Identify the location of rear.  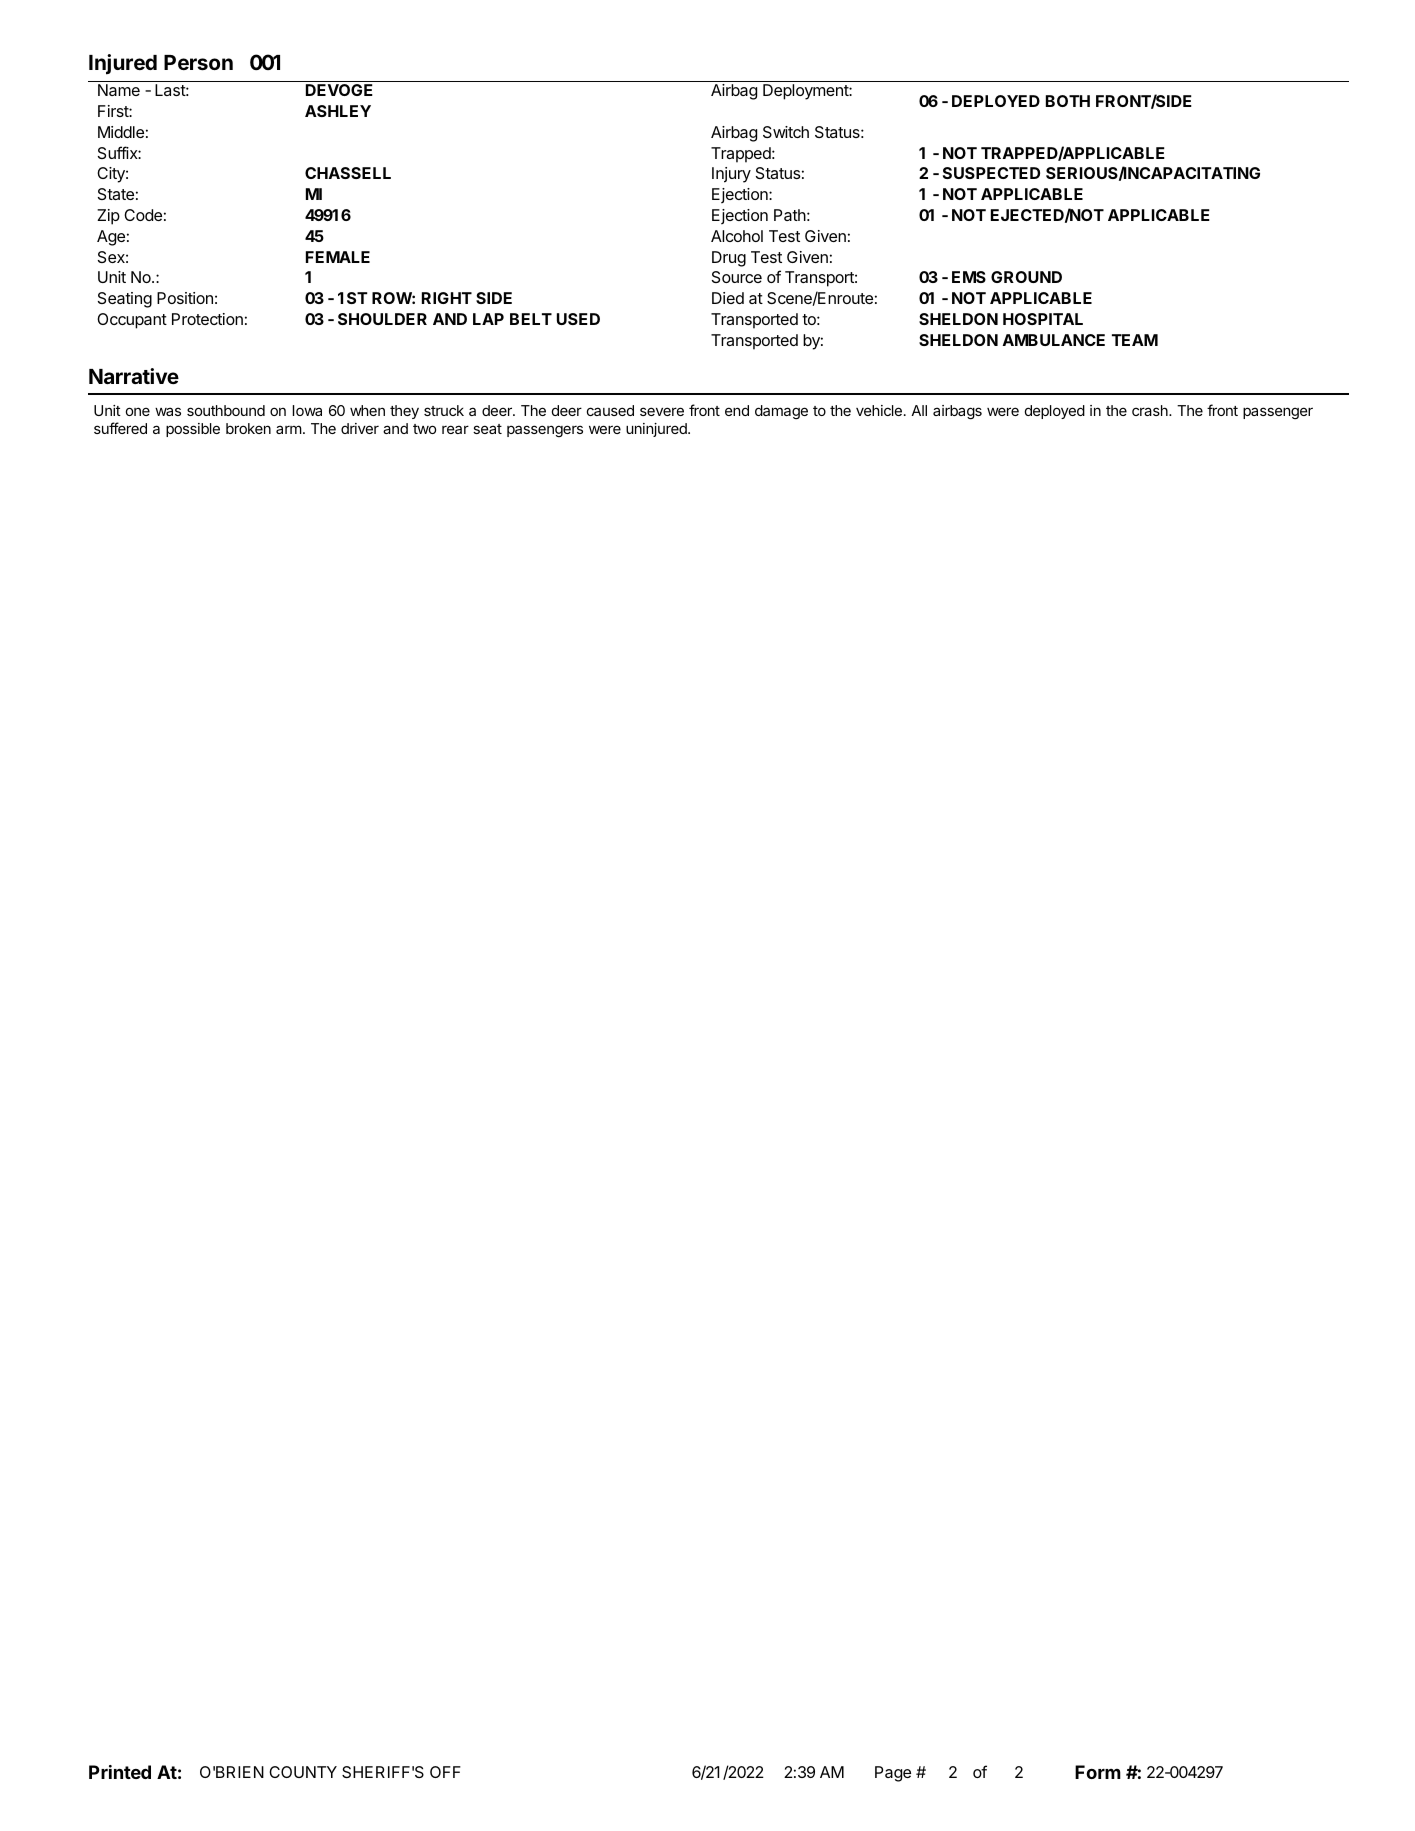
(455, 429).
